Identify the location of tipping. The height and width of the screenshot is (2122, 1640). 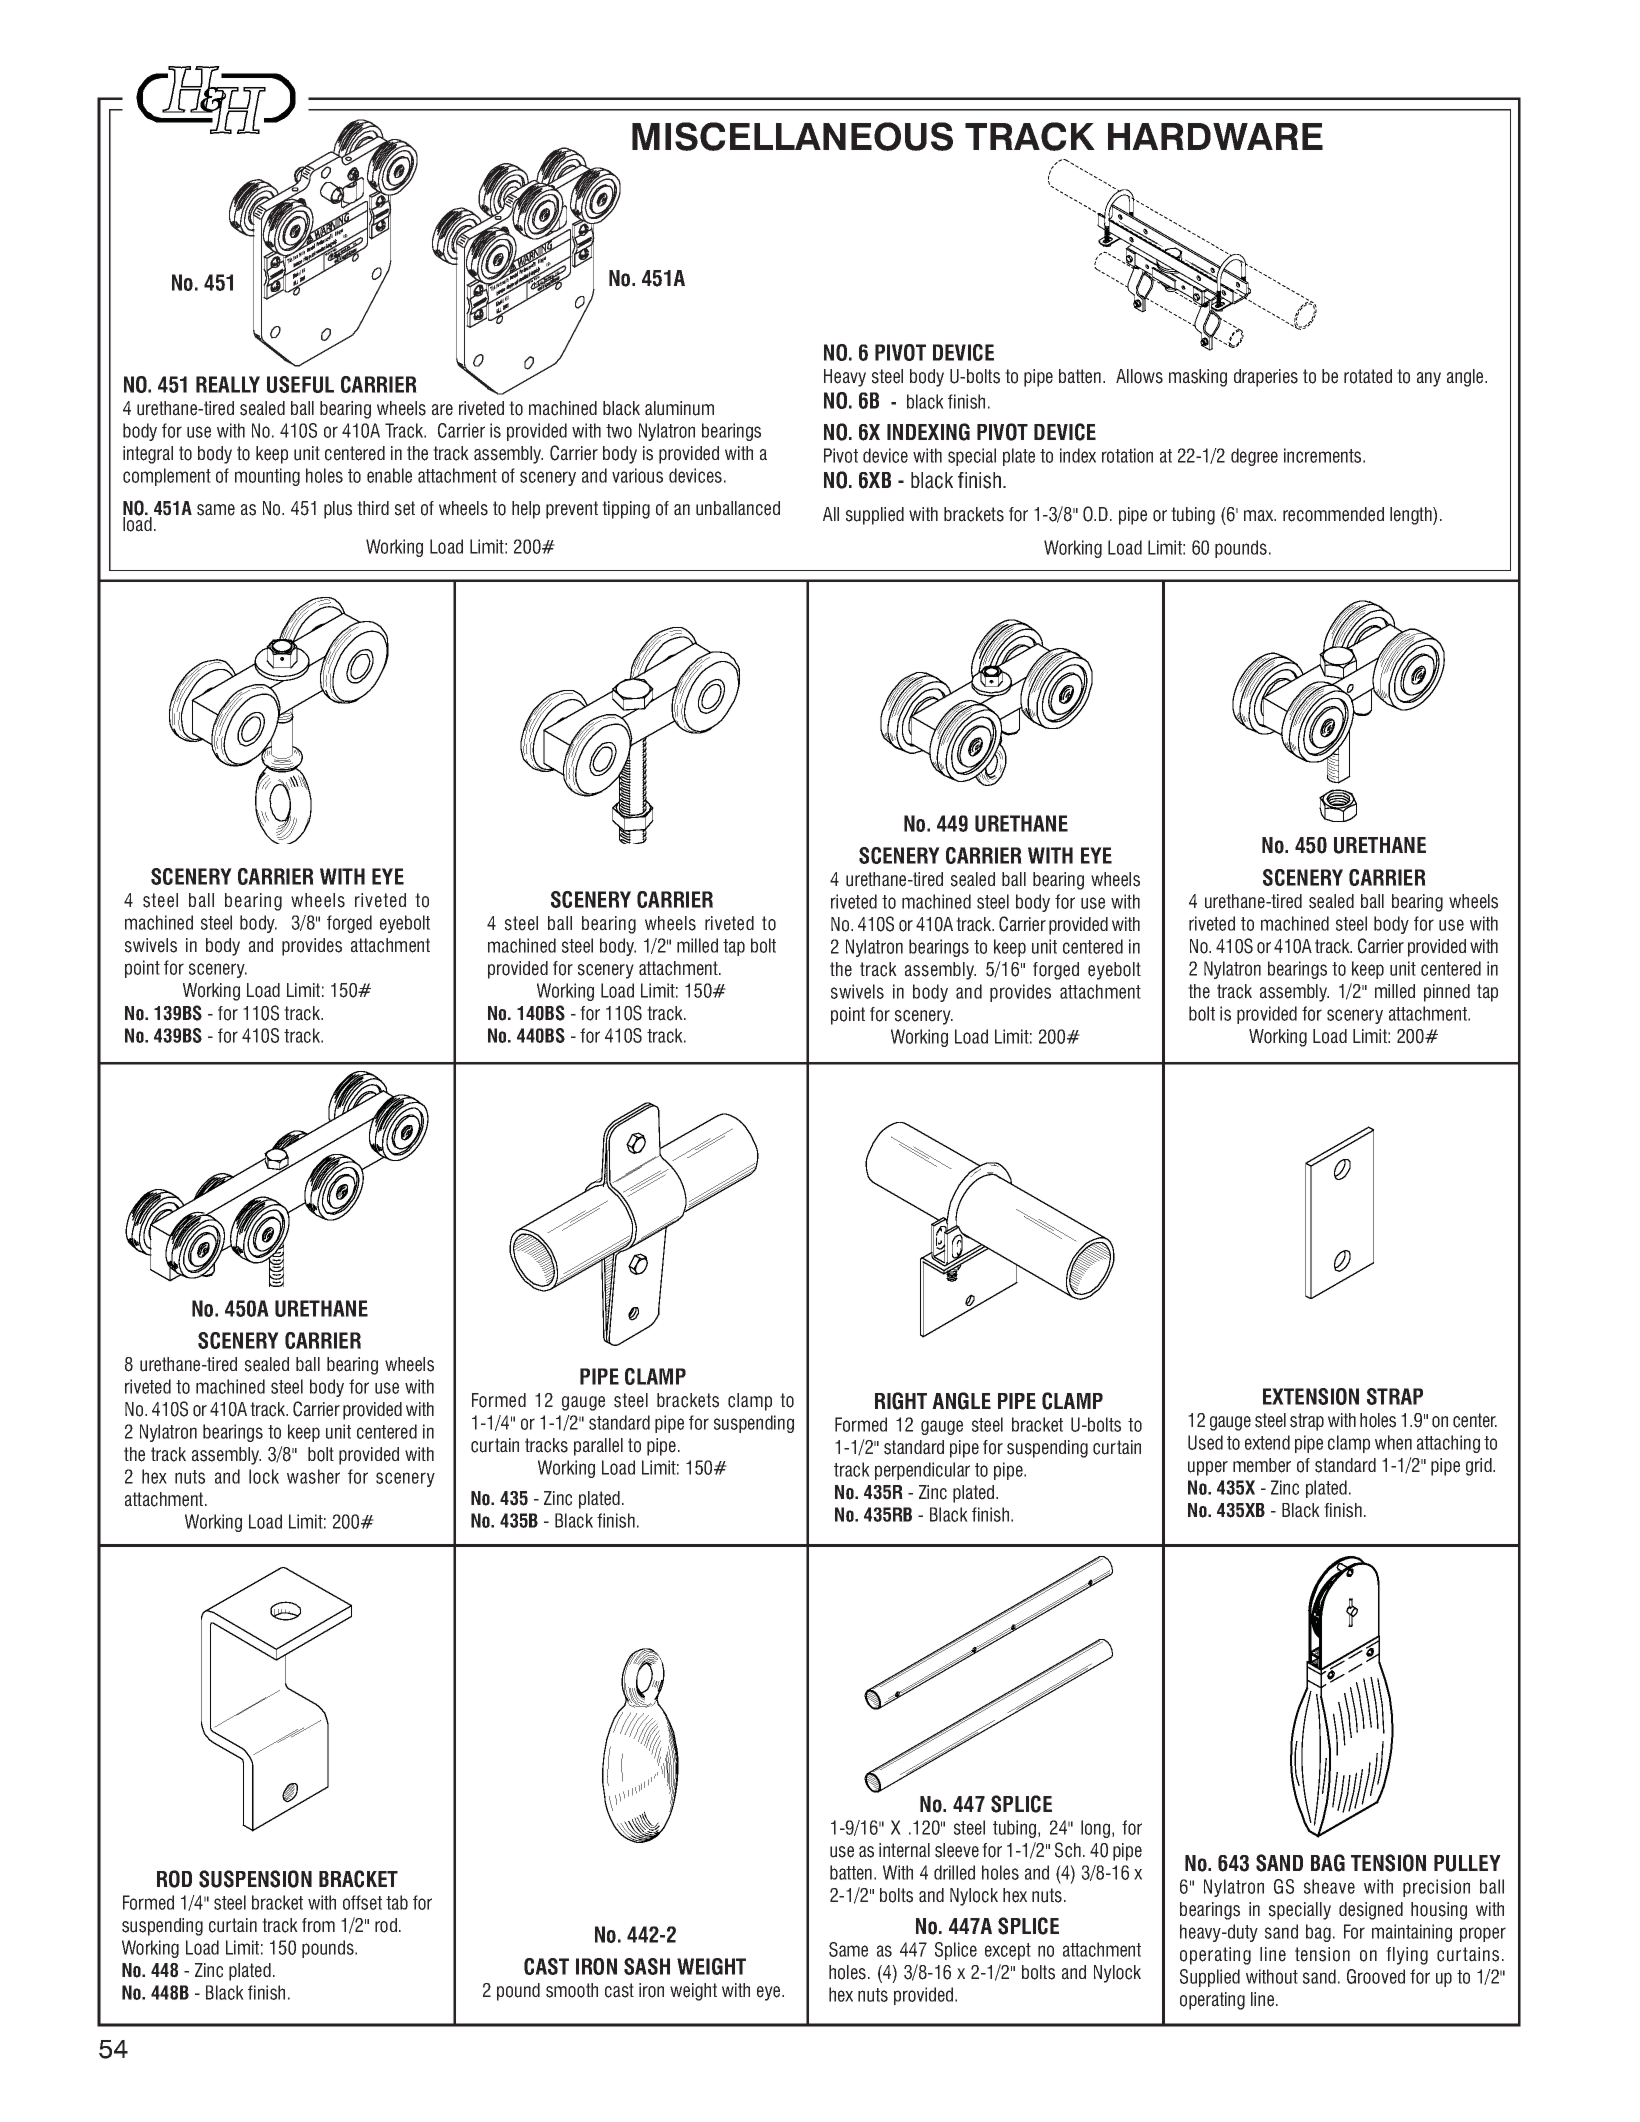
(626, 510).
